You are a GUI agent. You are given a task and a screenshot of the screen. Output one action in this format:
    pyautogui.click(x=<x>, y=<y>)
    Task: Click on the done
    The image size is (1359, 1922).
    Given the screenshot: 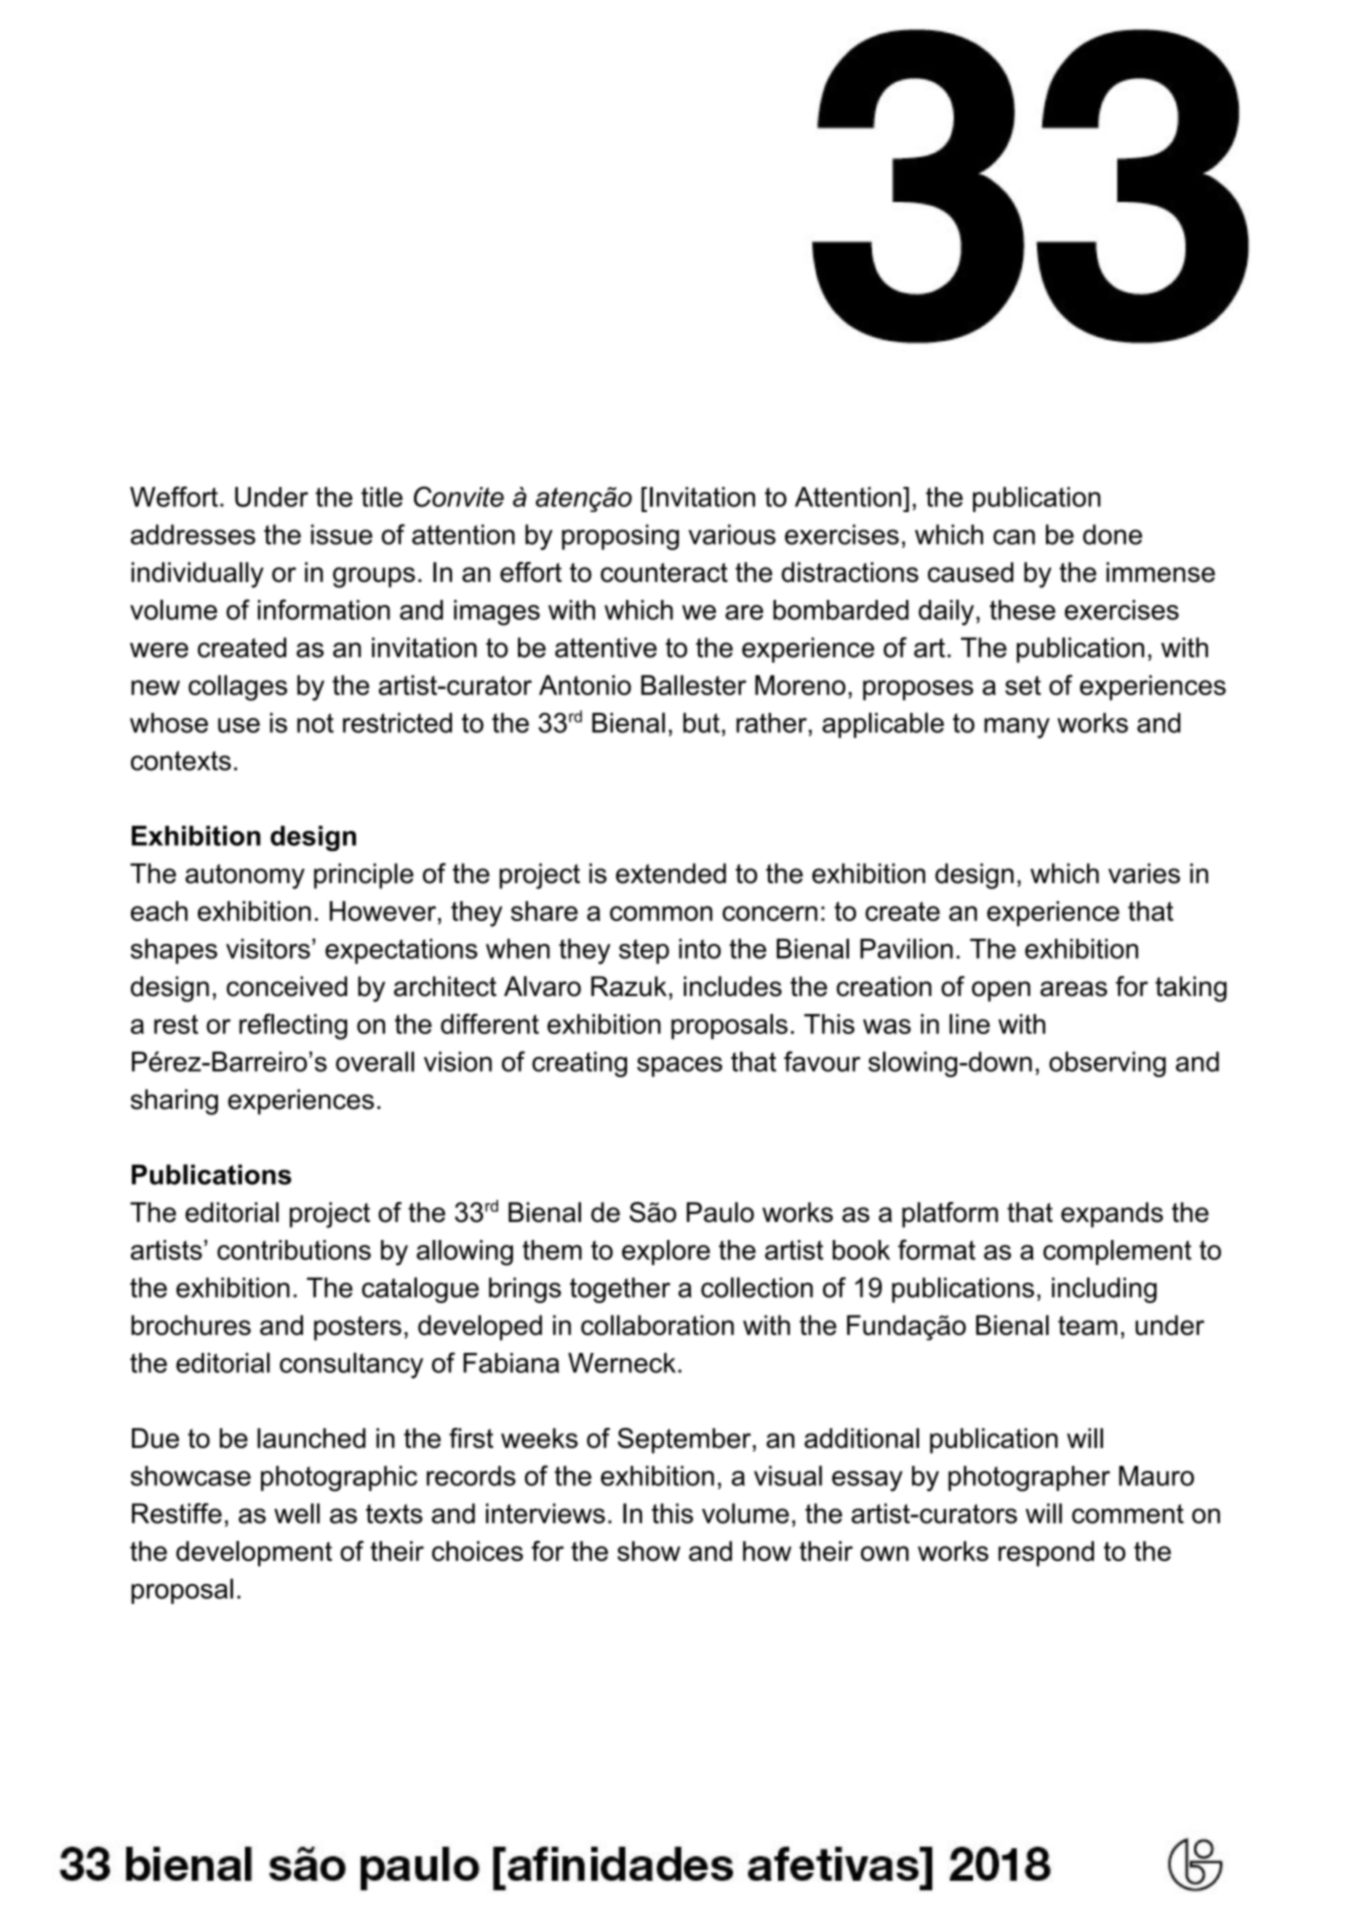 What is the action you would take?
    pyautogui.click(x=1112, y=534)
